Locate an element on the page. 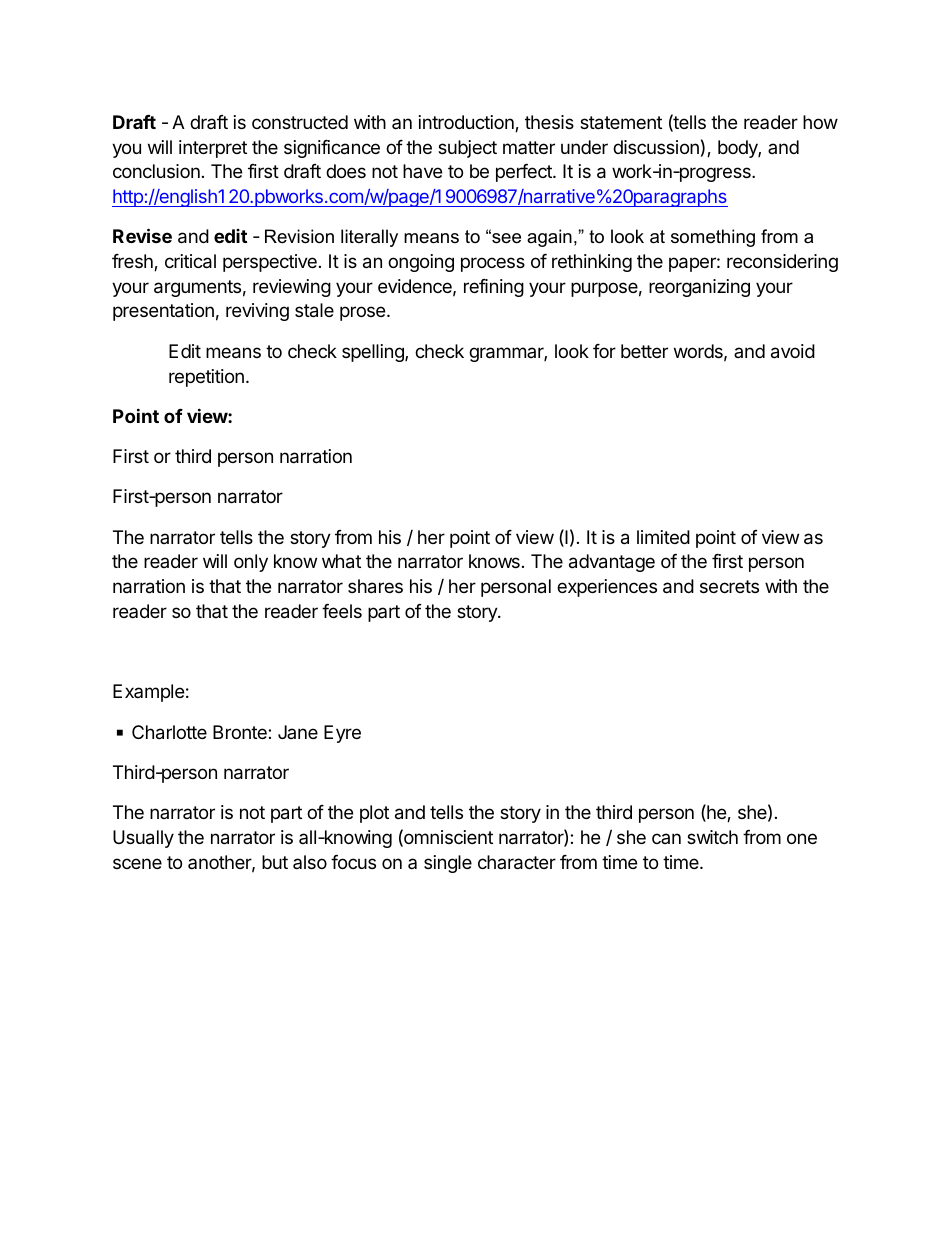 This page has width=952, height=1233. subject is located at coordinates (467, 149).
